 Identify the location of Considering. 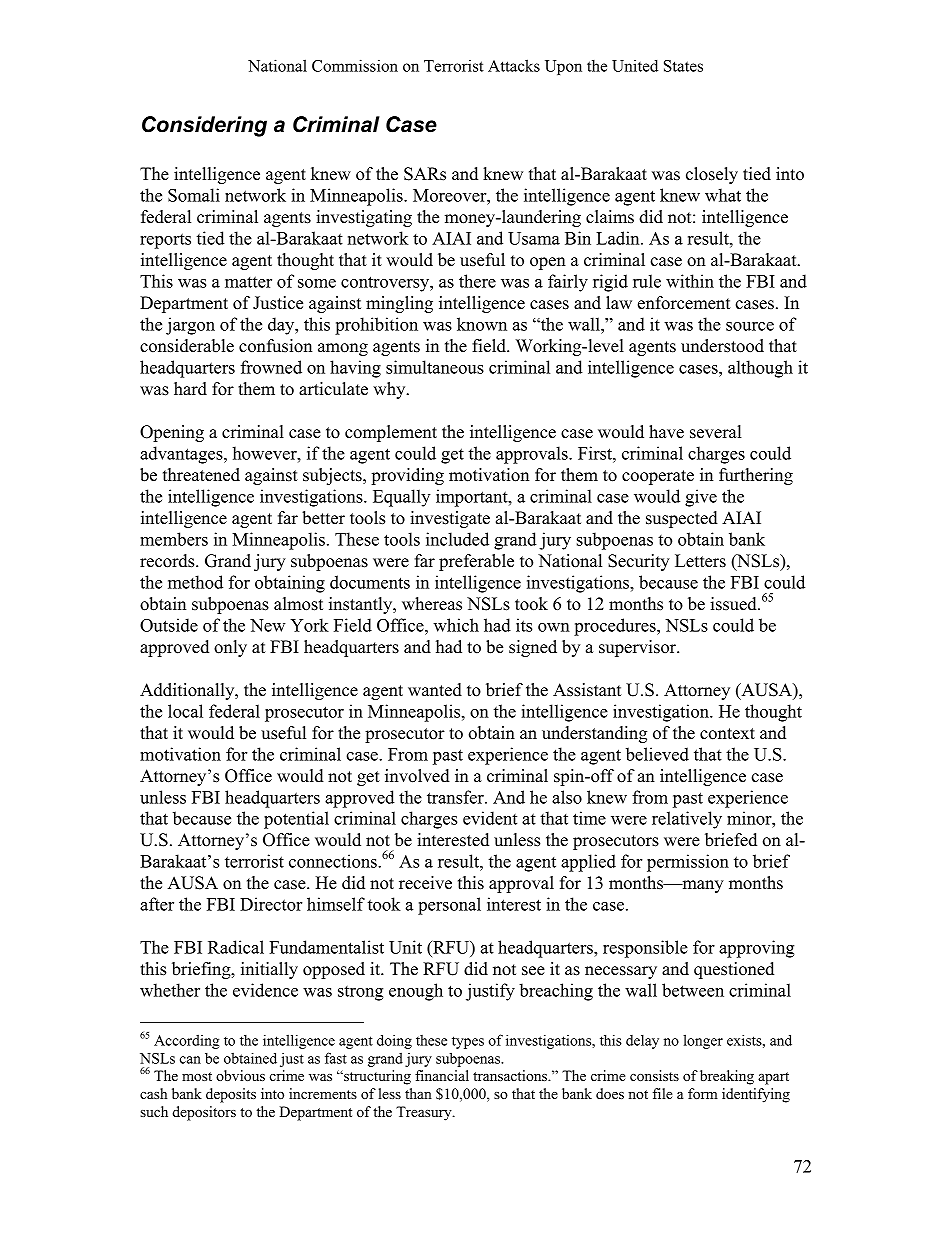
(204, 126).
